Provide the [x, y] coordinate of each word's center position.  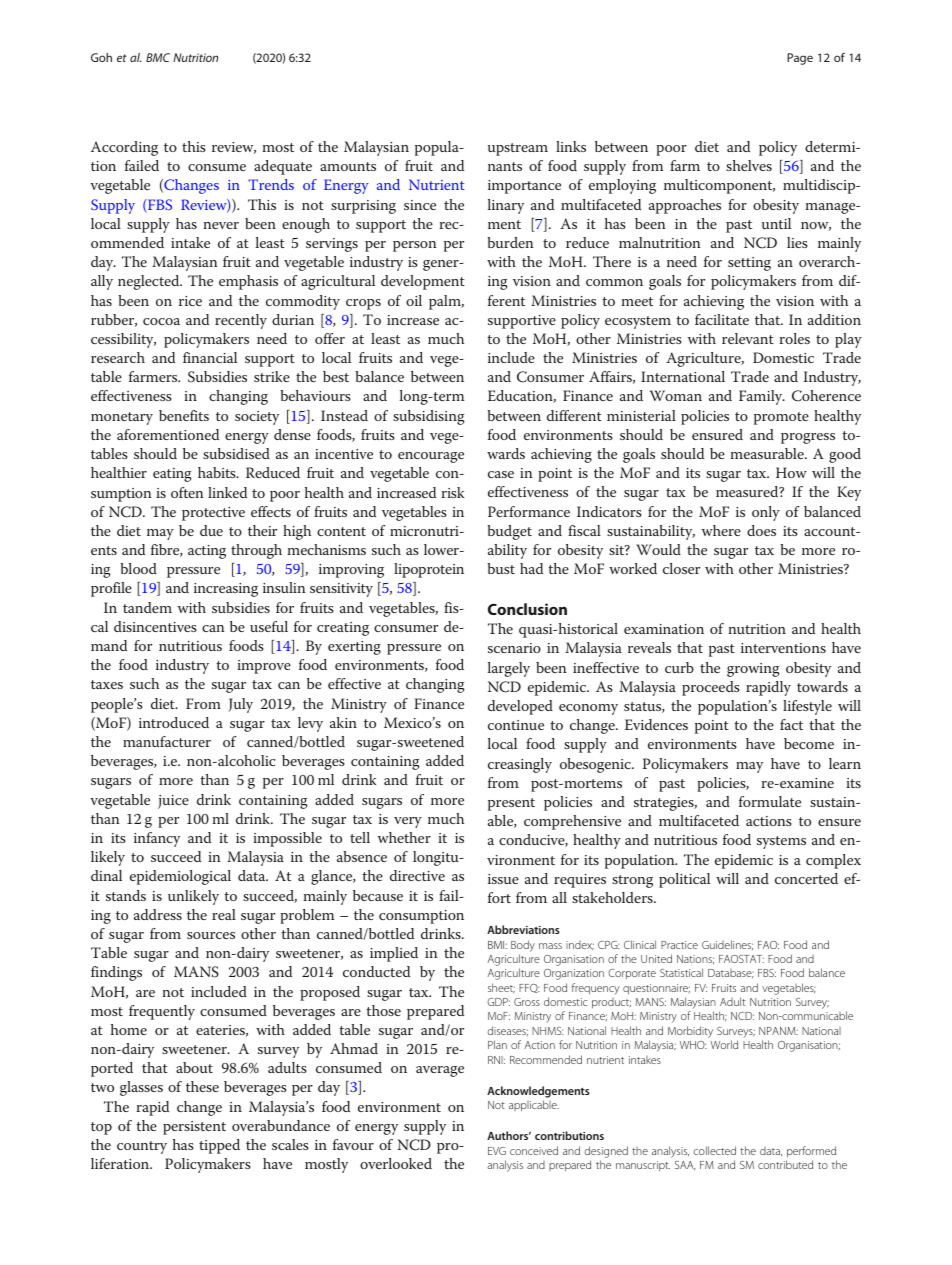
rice [190, 301]
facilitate [722, 319]
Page [800, 59]
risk [452, 492]
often [187, 492]
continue [516, 725]
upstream [518, 149]
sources [211, 935]
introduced [174, 722]
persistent [194, 1128]
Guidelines [727, 945]
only [766, 513]
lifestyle [807, 707]
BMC [158, 57]
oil [414, 300]
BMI [497, 945]
